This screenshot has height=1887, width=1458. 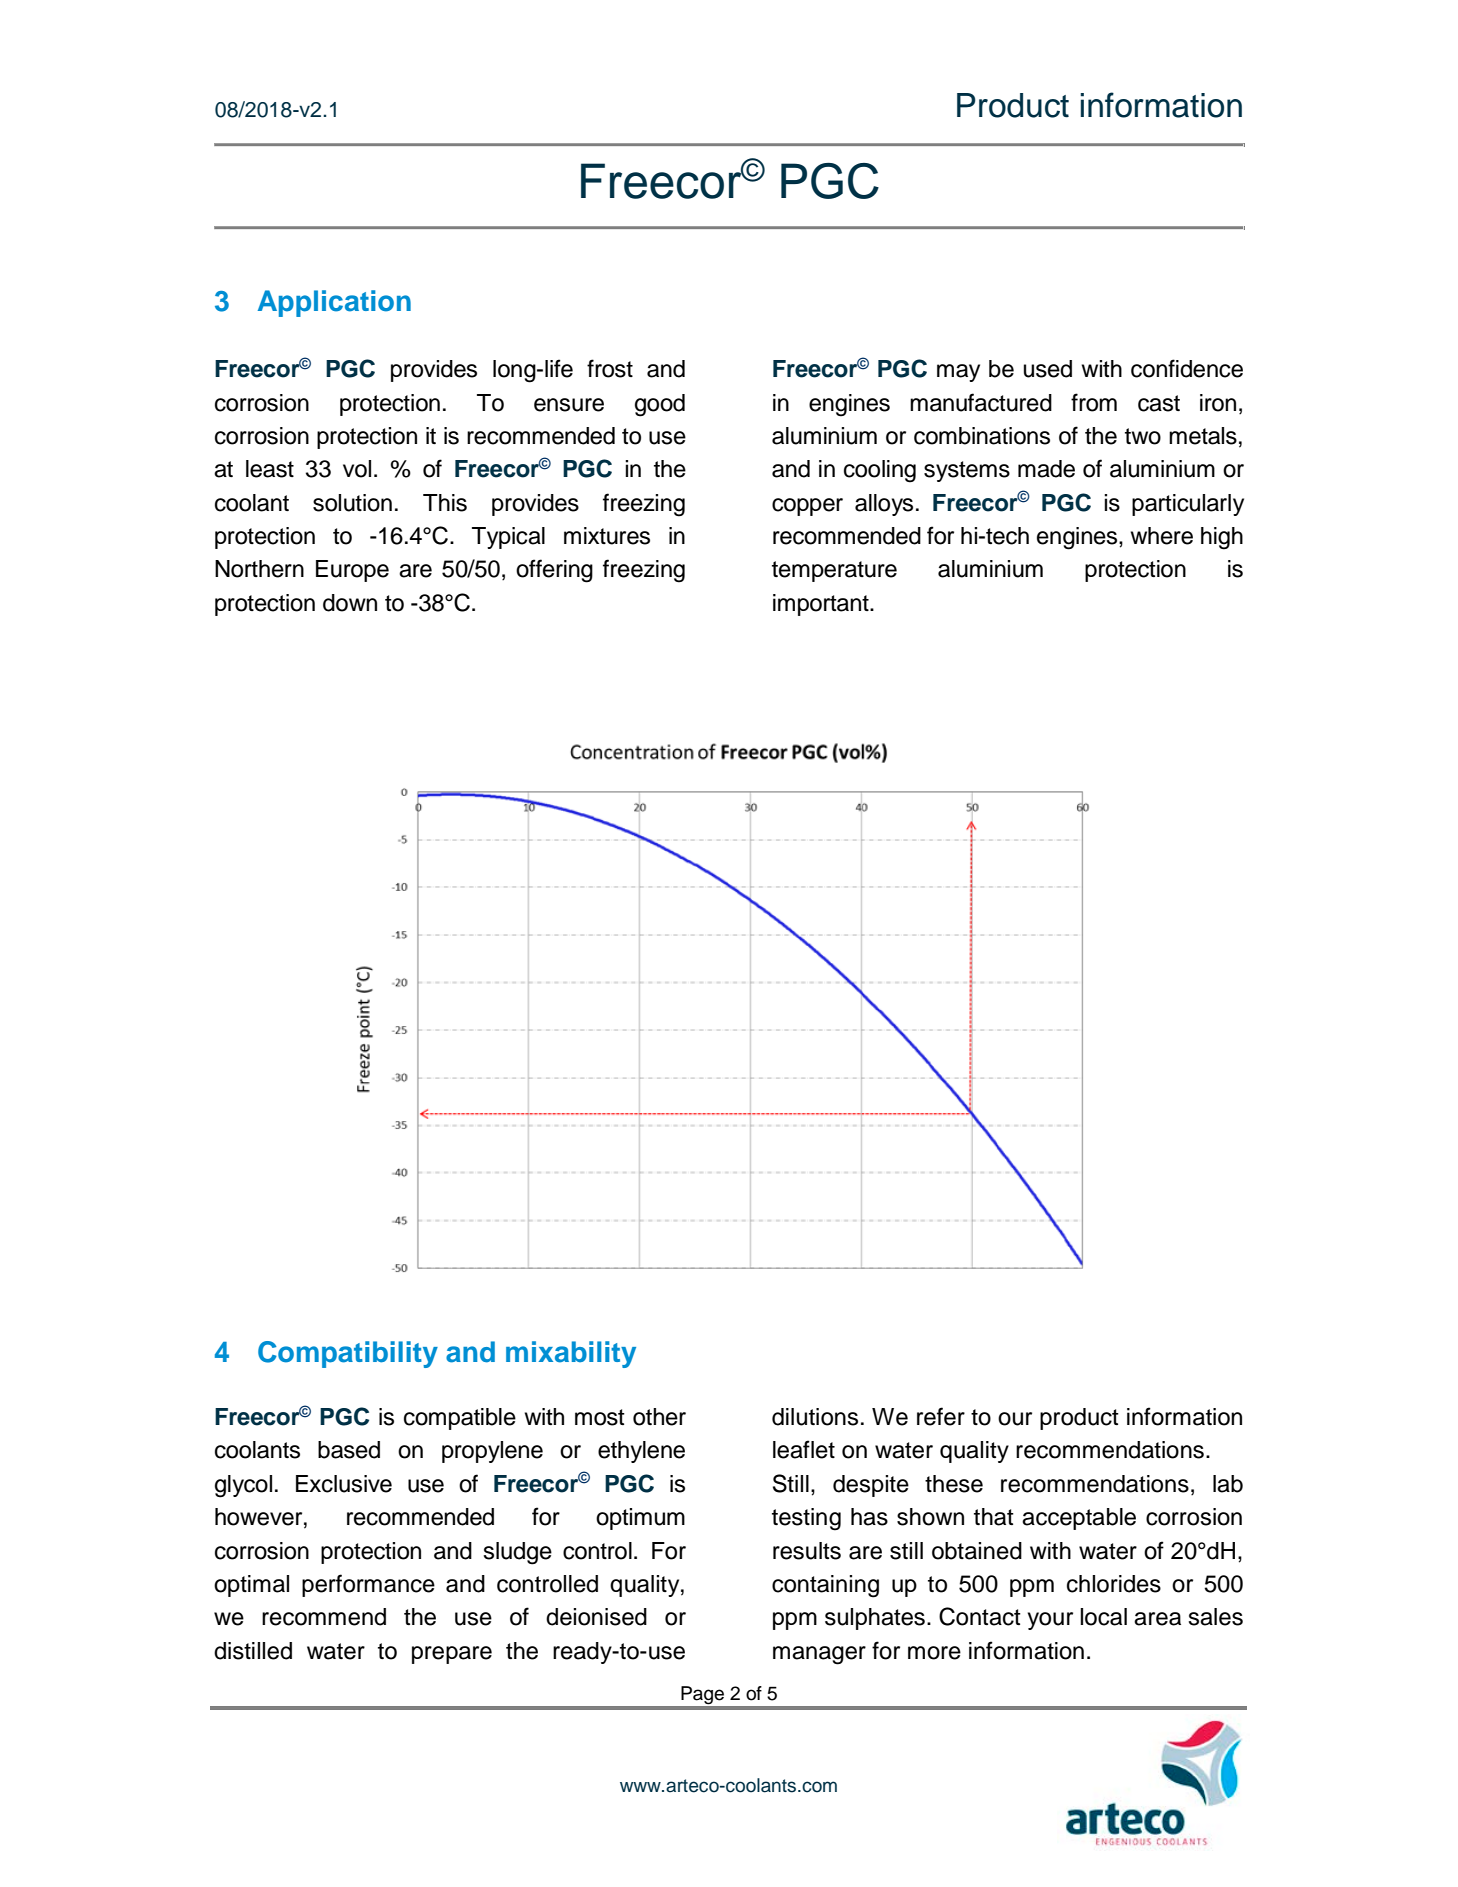 I want to click on used, so click(x=1048, y=369).
